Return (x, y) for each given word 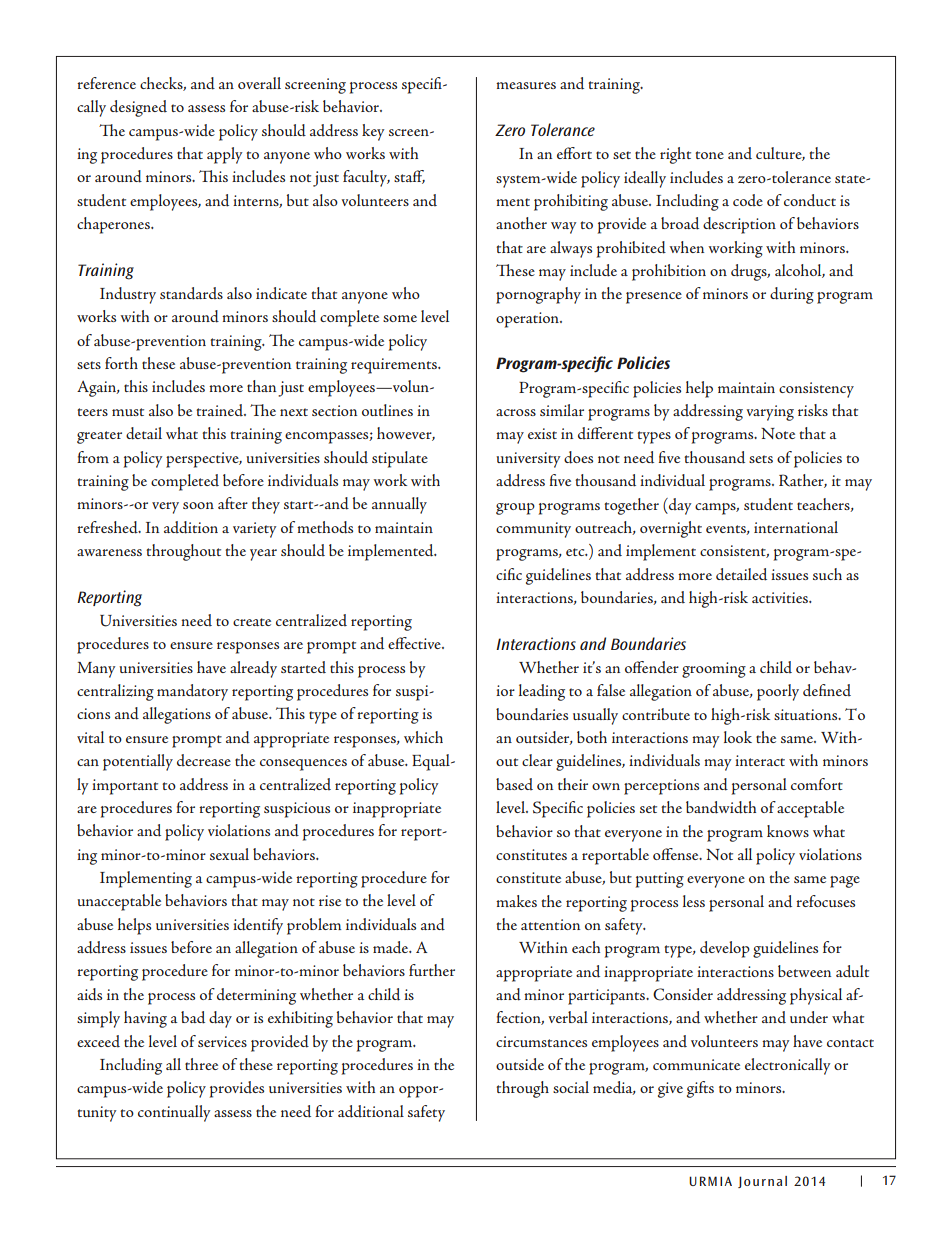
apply (224, 155)
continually (174, 1113)
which (423, 737)
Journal (762, 1182)
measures (526, 85)
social (571, 1087)
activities (781, 597)
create (252, 622)
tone (709, 155)
